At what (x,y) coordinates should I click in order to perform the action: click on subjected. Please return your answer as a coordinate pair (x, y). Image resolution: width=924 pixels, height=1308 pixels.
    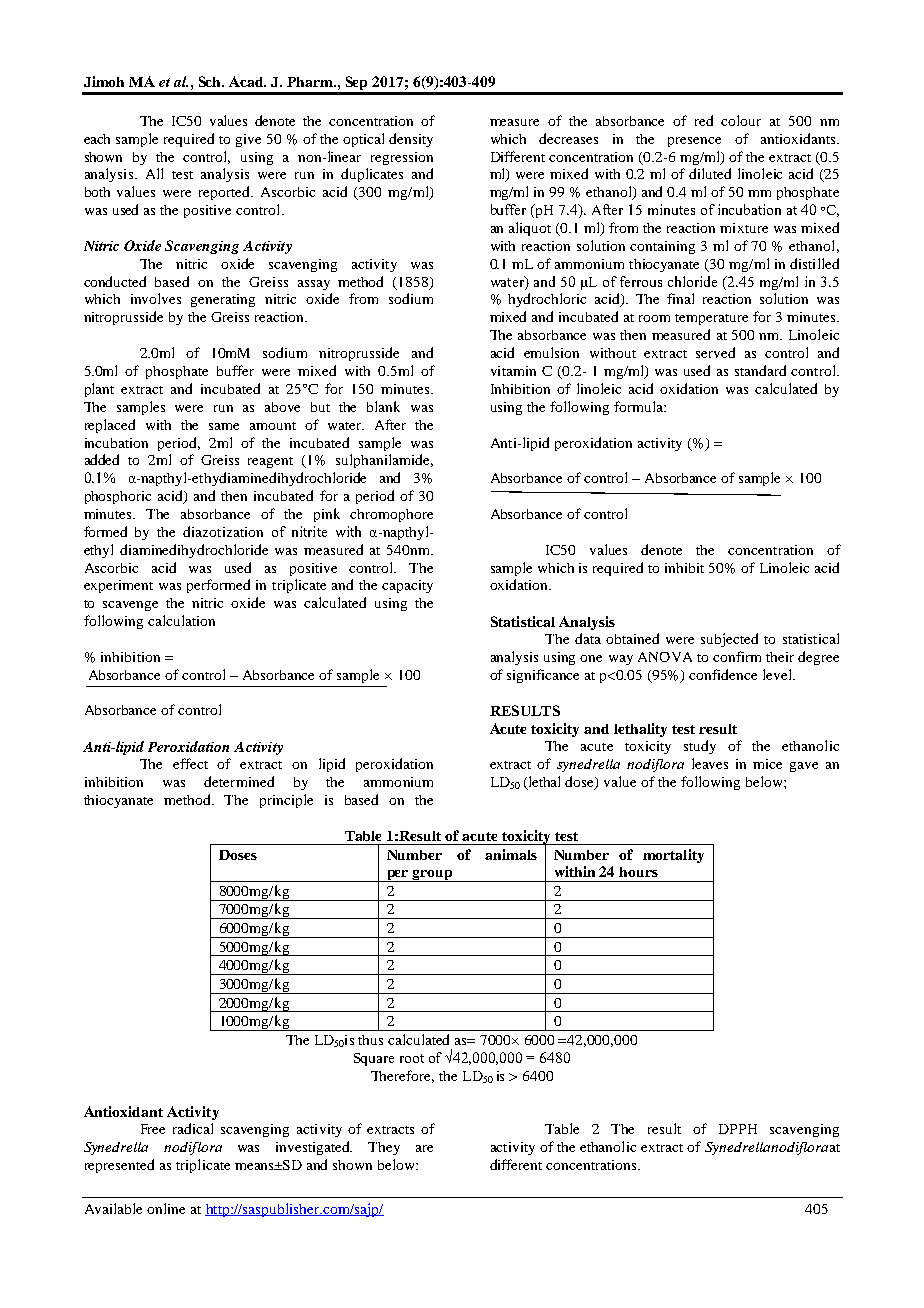
    Looking at the image, I should click on (729, 640).
